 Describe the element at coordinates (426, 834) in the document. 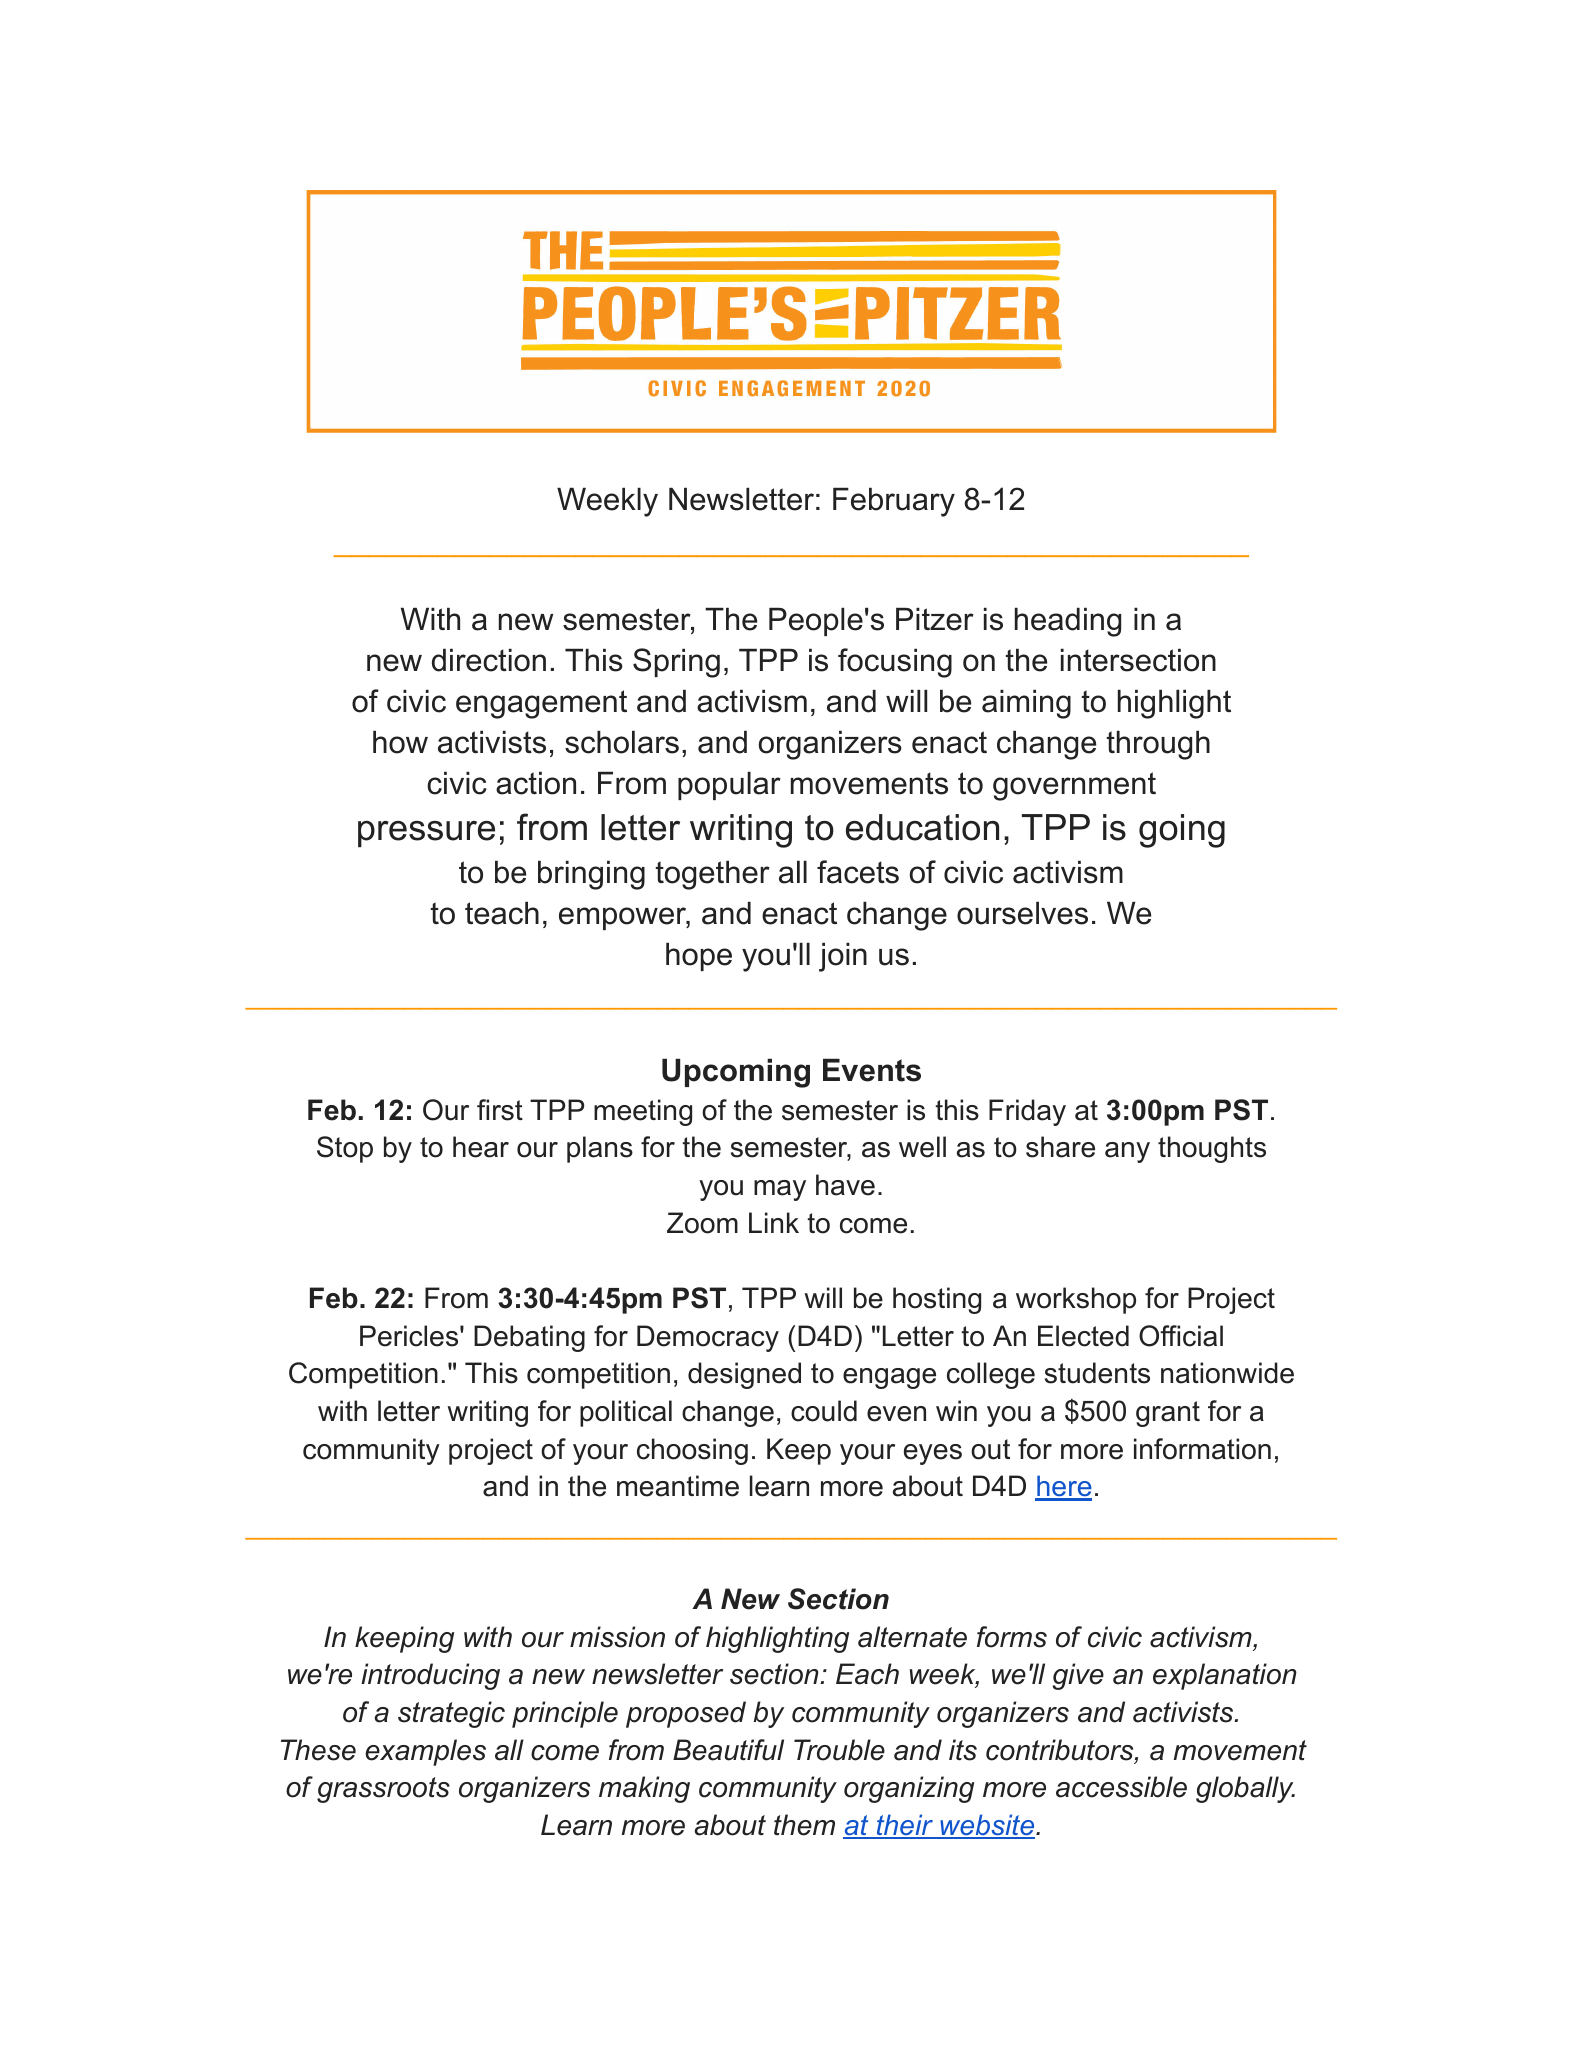

I see `pressure` at that location.
